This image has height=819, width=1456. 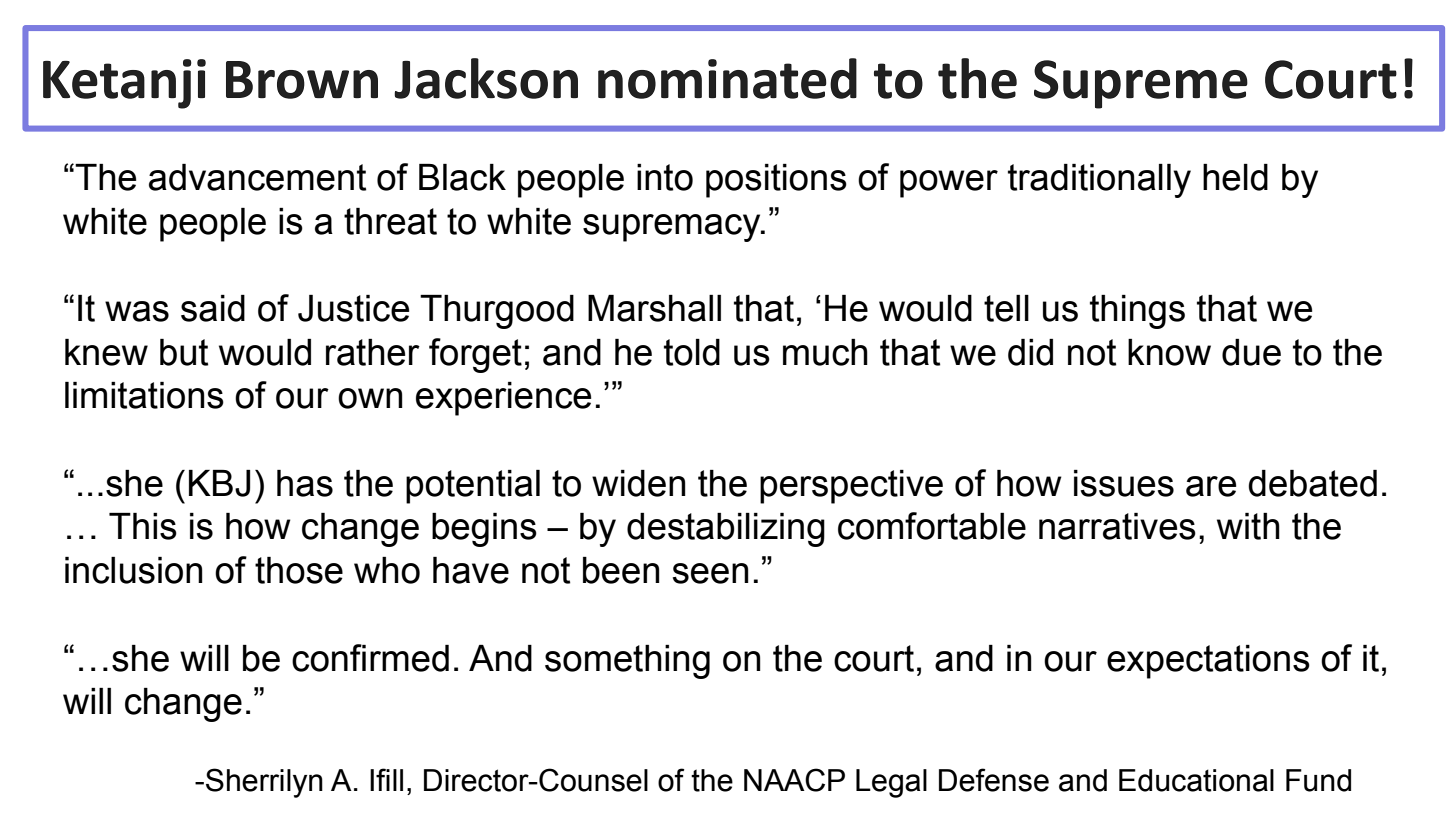 What do you see at coordinates (727, 78) in the image?
I see `nominated` at bounding box center [727, 78].
